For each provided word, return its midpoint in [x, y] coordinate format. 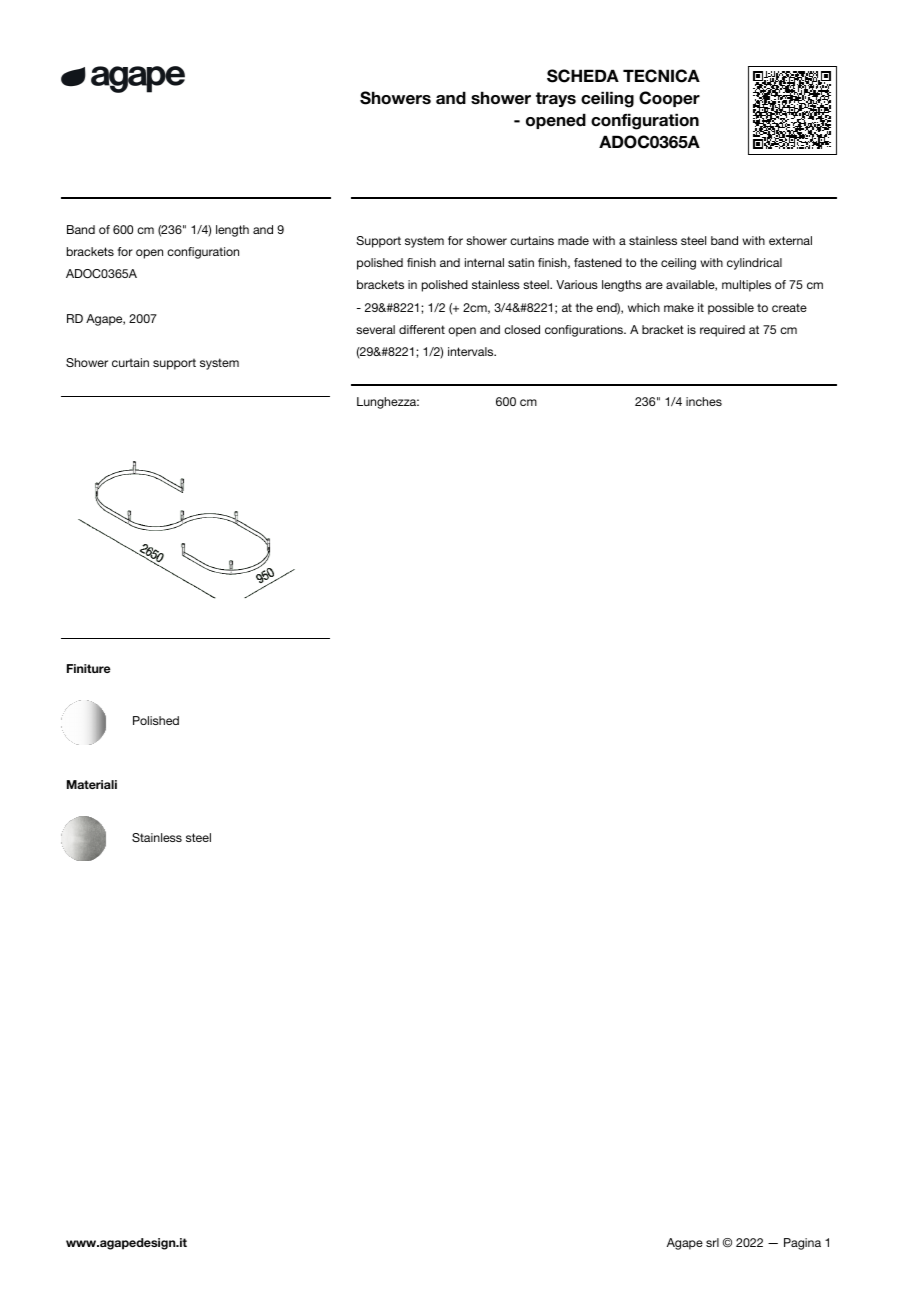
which [644, 307]
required [722, 331]
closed [522, 329]
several [375, 329]
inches [704, 401]
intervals [472, 351]
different [422, 329]
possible [731, 309]
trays [556, 99]
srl [712, 1242]
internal [484, 262]
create [789, 307]
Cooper [669, 99]
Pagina [802, 1244]
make [679, 307]
